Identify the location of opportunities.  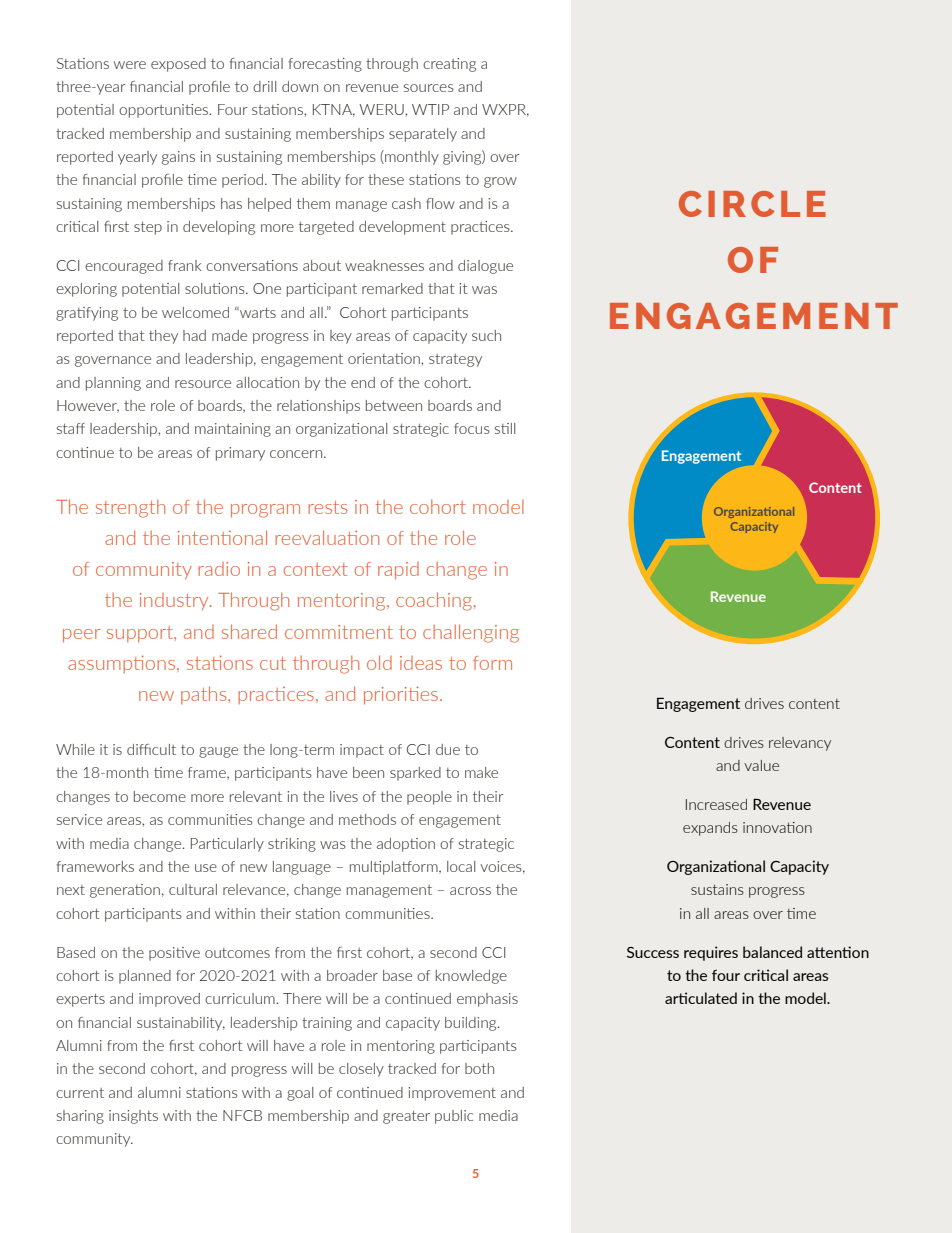
(165, 111).
